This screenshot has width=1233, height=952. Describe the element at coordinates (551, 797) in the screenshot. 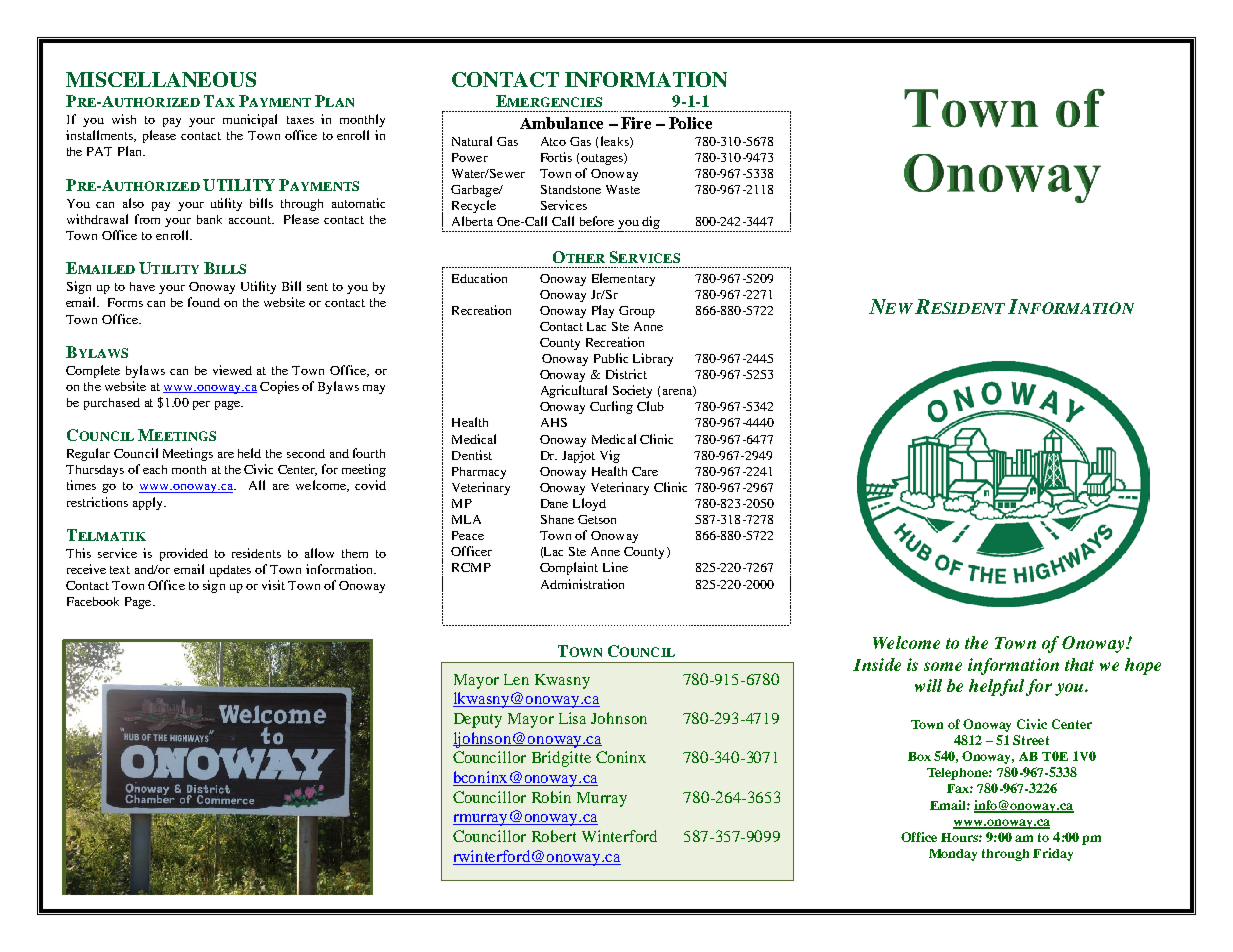

I see `Robin` at that location.
